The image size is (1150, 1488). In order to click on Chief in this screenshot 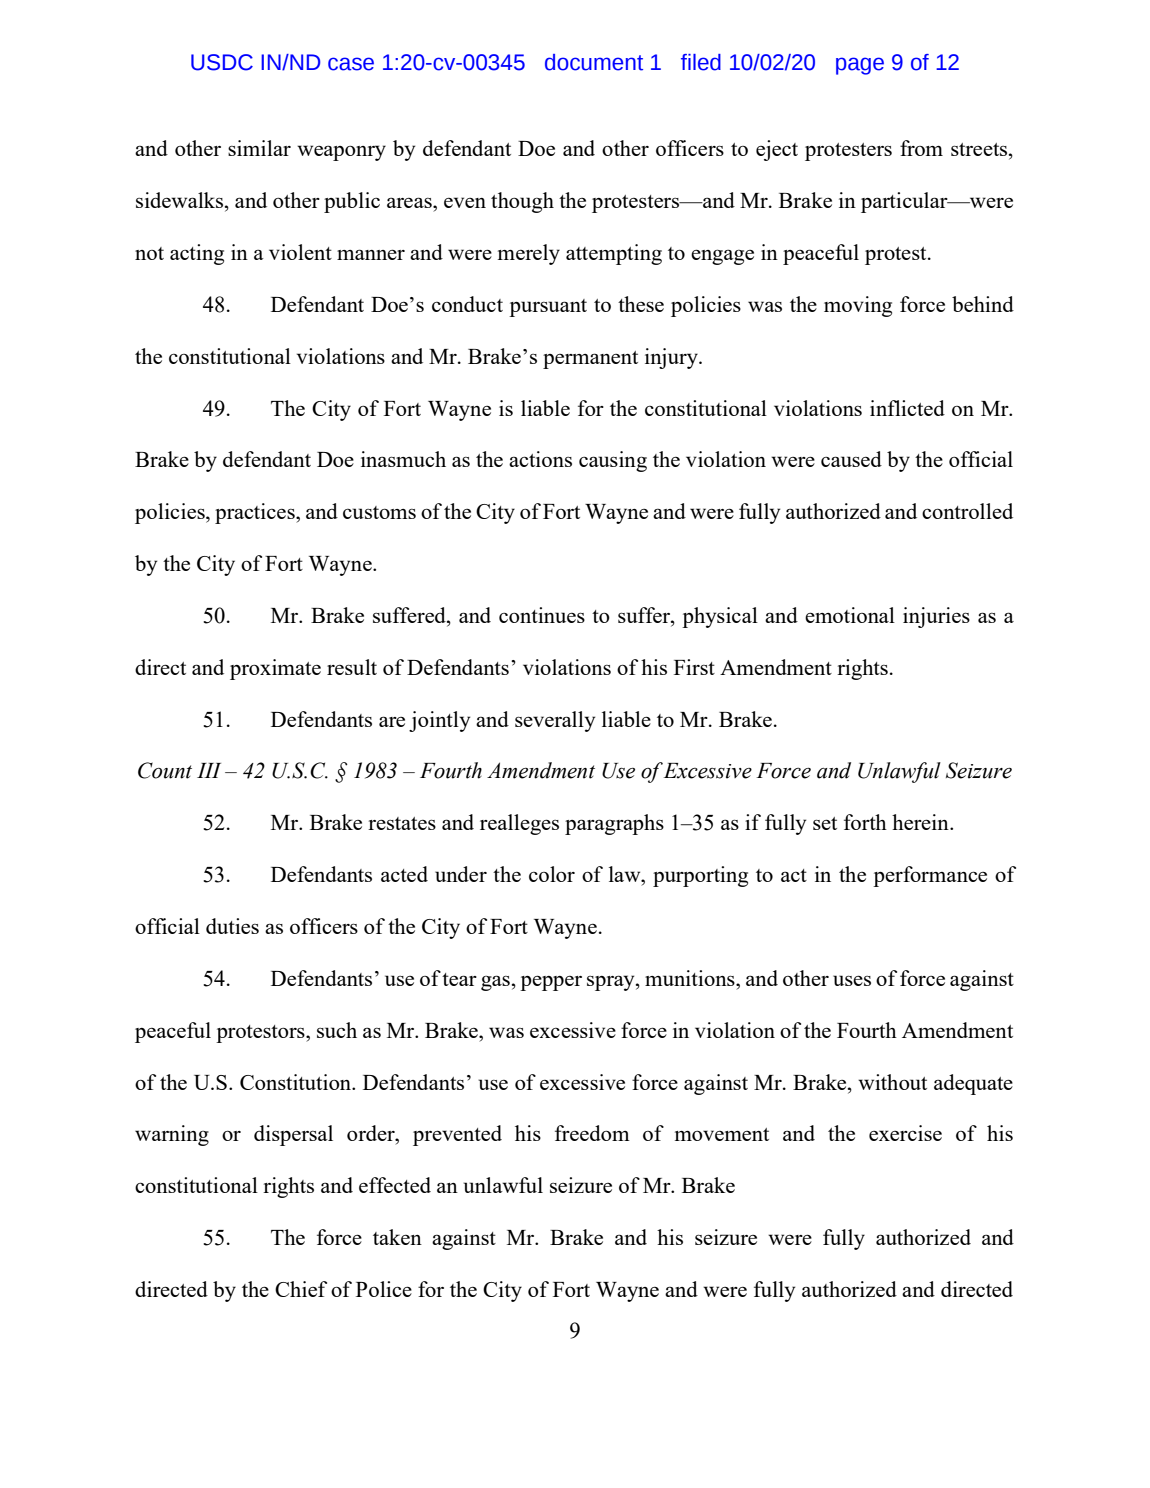, I will do `click(301, 1289)`.
